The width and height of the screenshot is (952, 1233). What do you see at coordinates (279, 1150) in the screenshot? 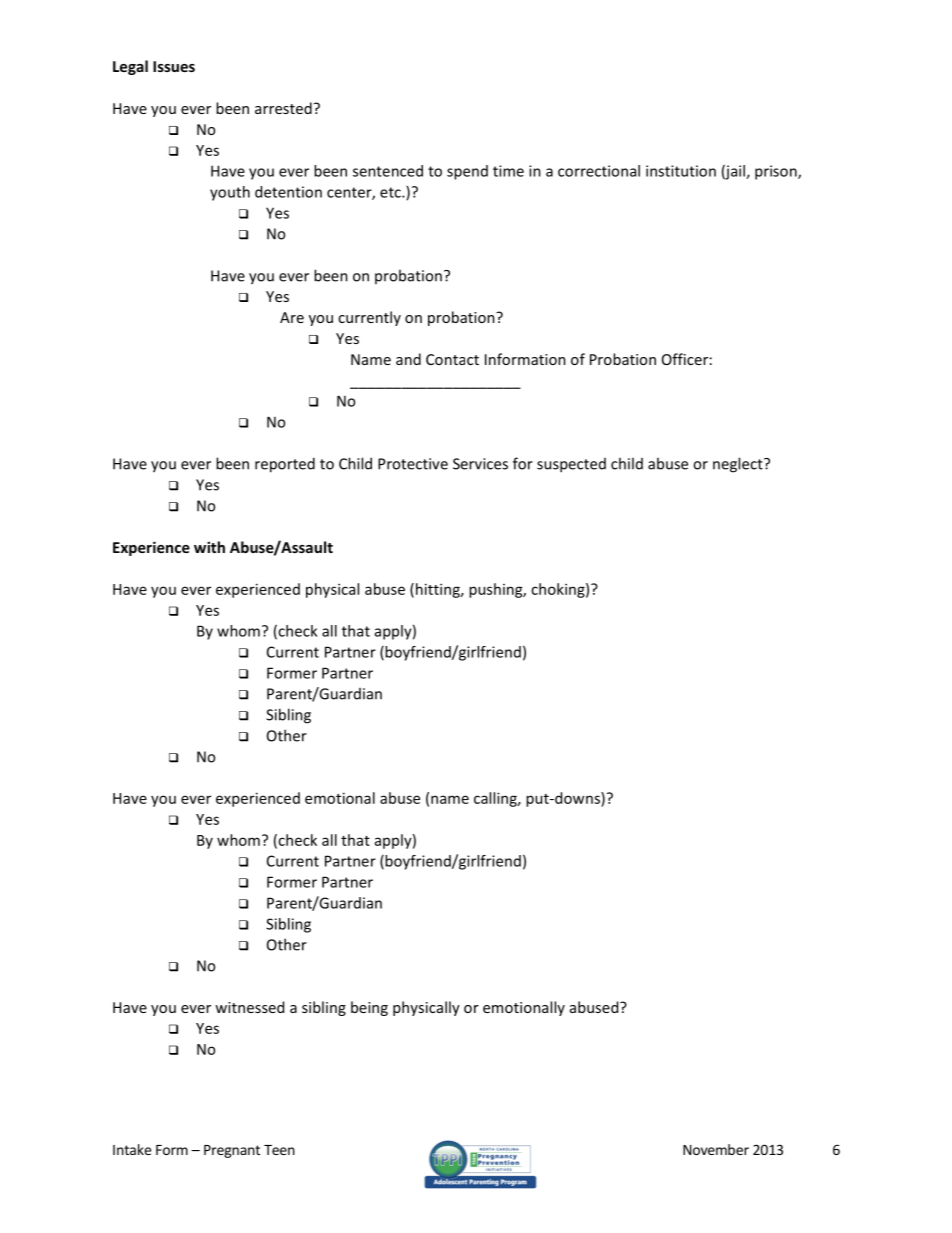
I see `Teen` at bounding box center [279, 1150].
